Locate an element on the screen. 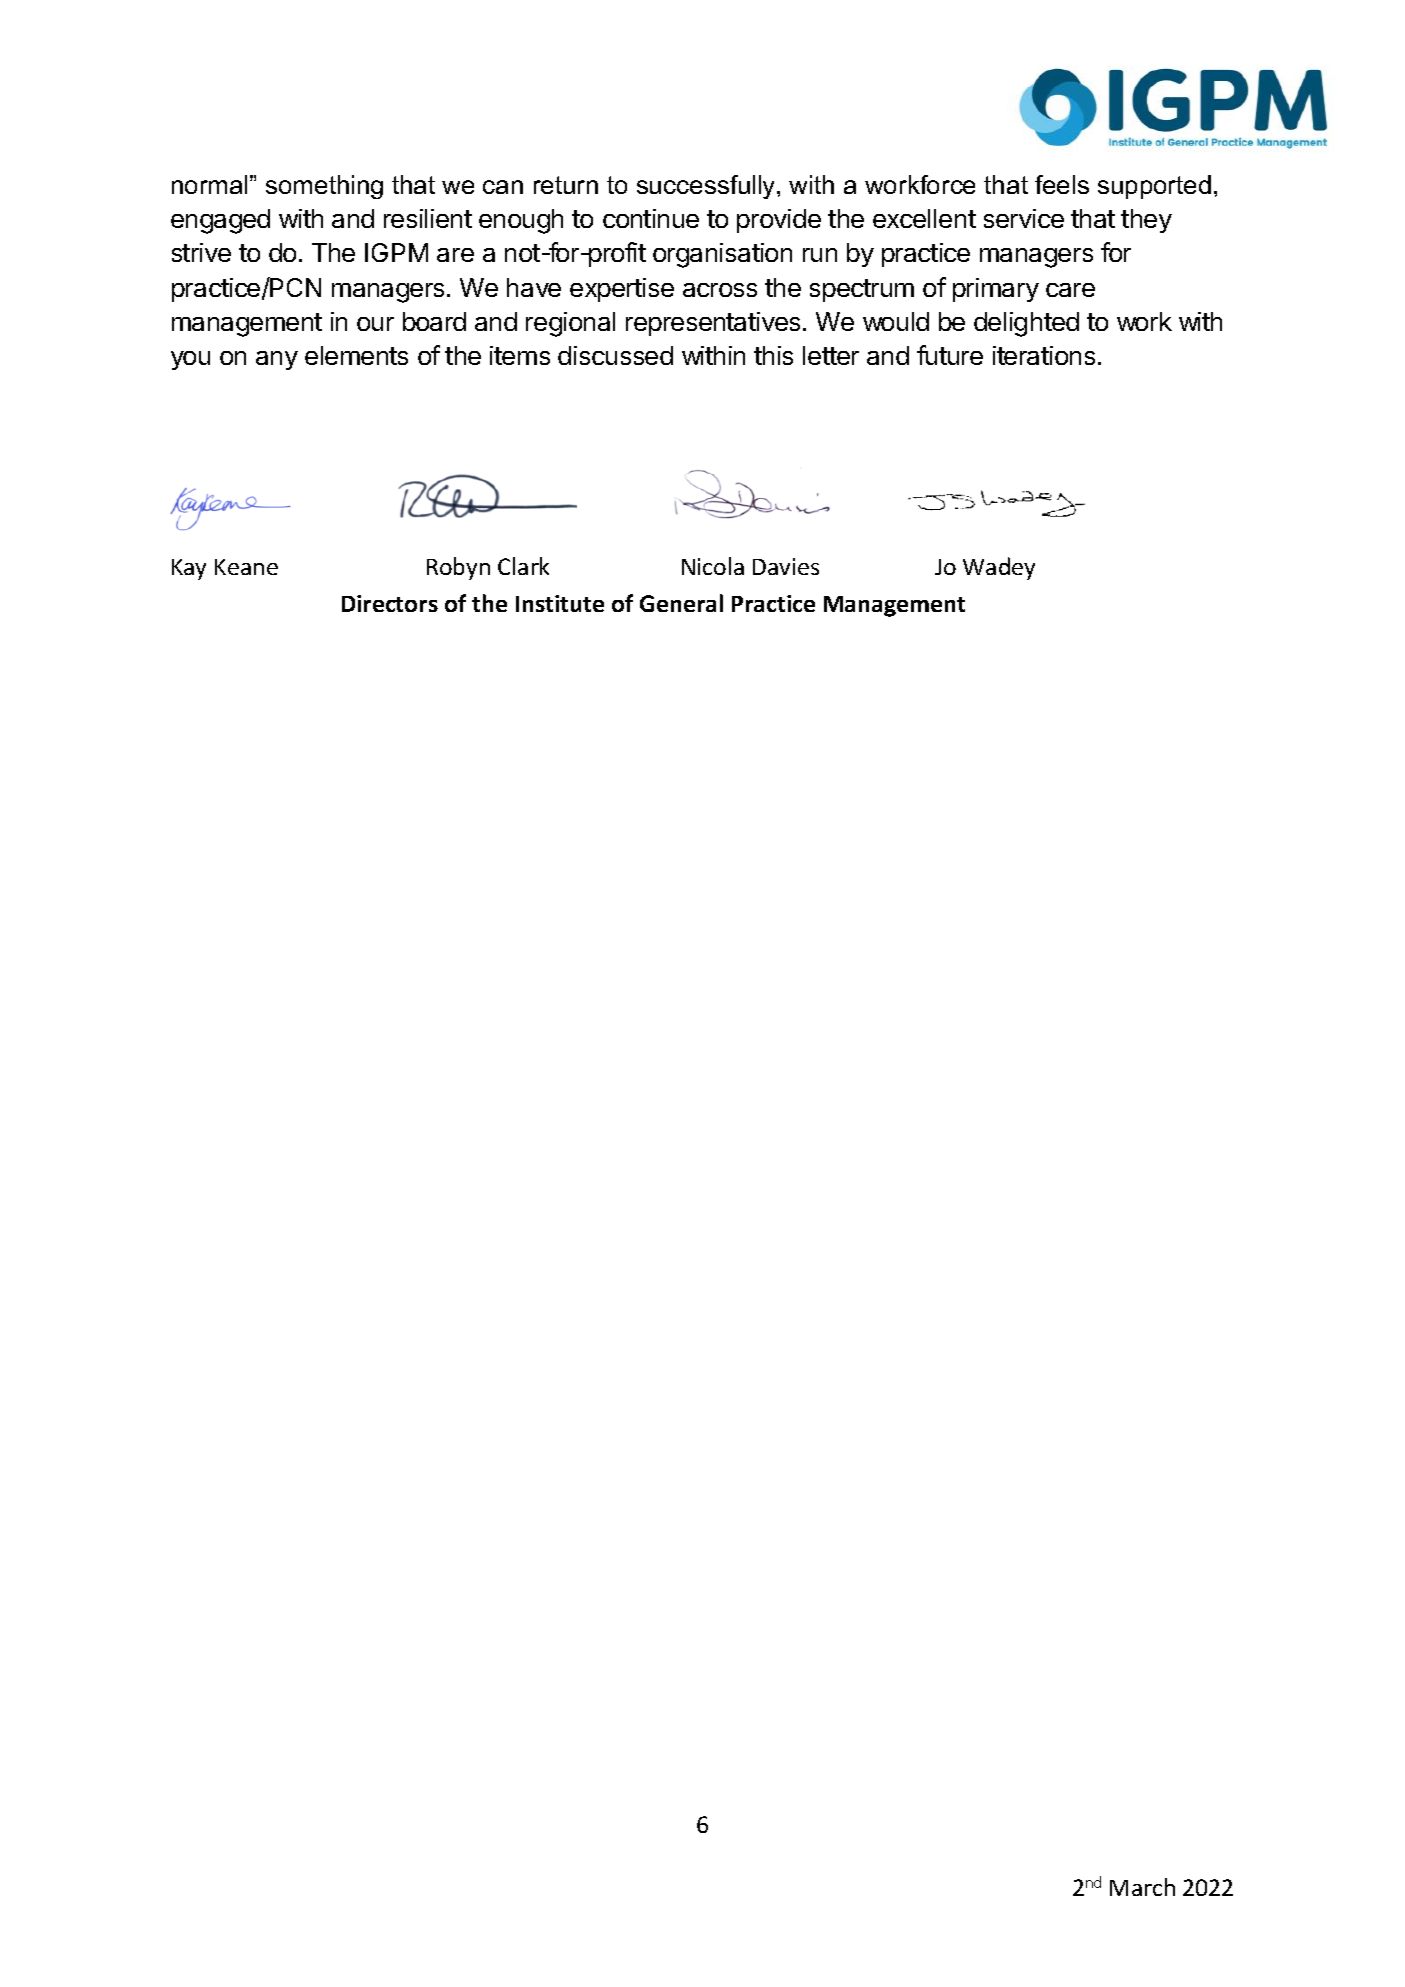 The image size is (1405, 1987). Nicola is located at coordinates (713, 566).
